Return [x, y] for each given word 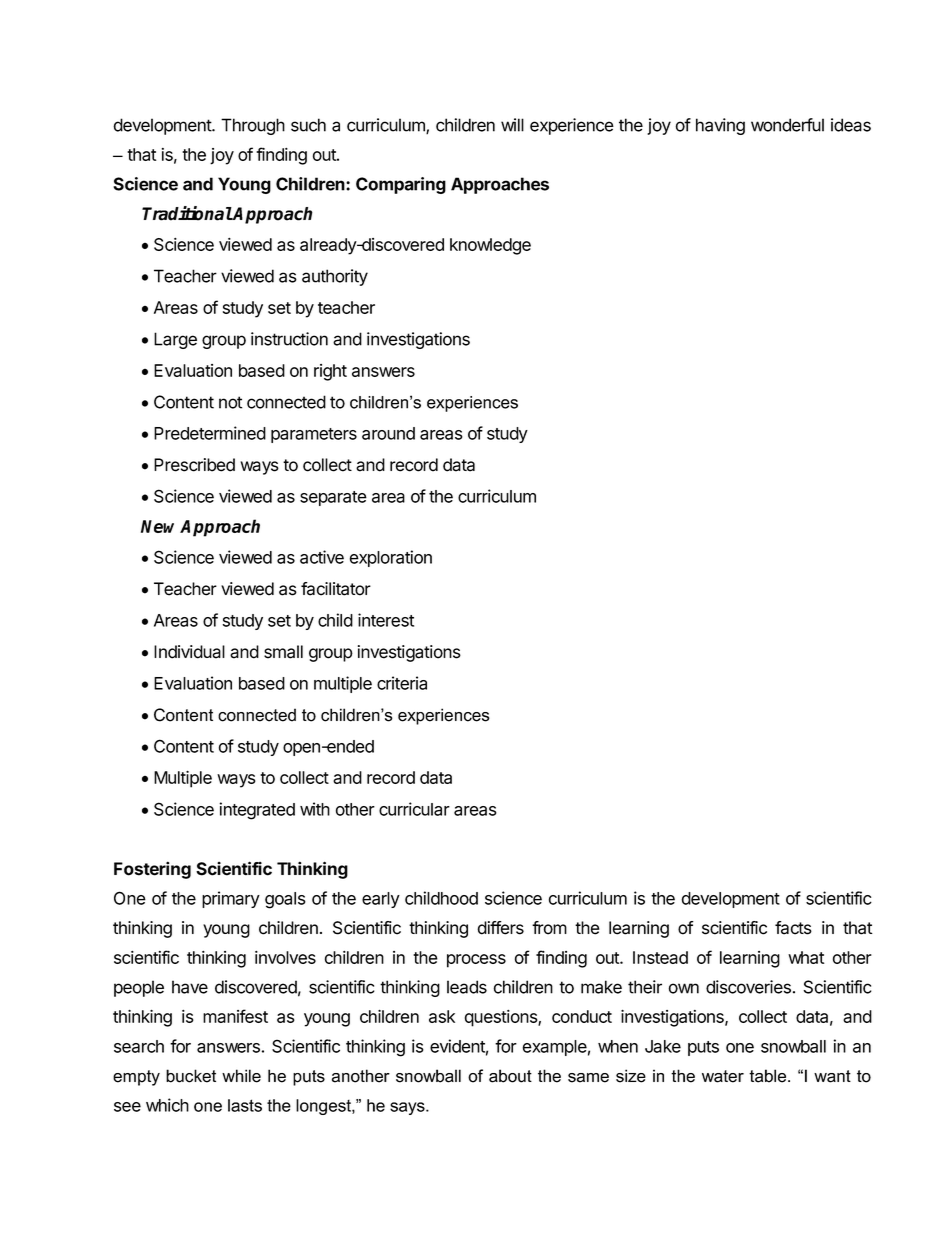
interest [386, 620]
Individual [189, 652]
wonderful [787, 125]
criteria [402, 683]
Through [253, 126]
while [241, 1076]
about [510, 1076]
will [512, 125]
